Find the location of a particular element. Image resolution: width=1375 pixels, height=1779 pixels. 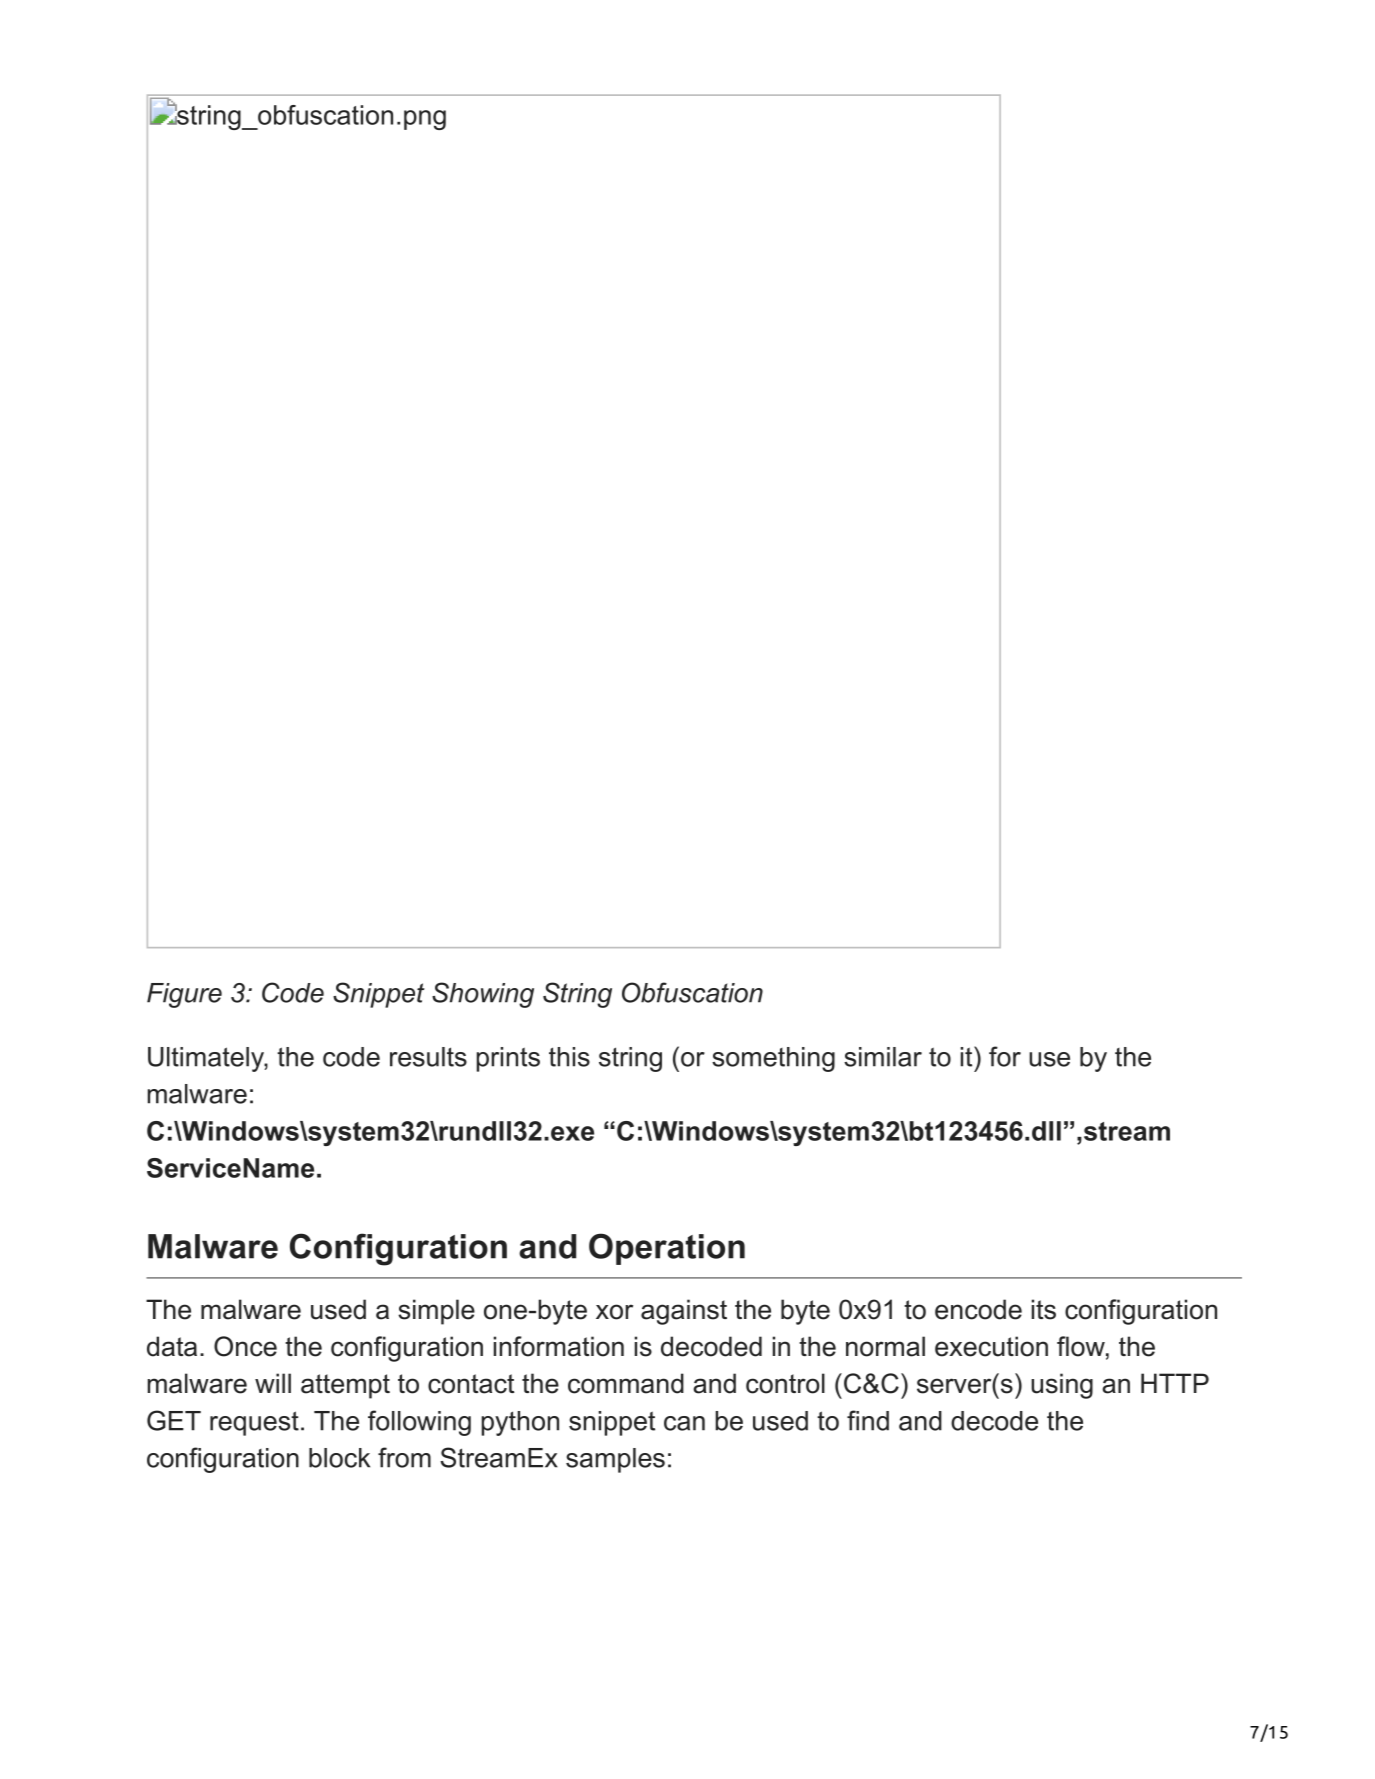

against is located at coordinates (684, 1312).
